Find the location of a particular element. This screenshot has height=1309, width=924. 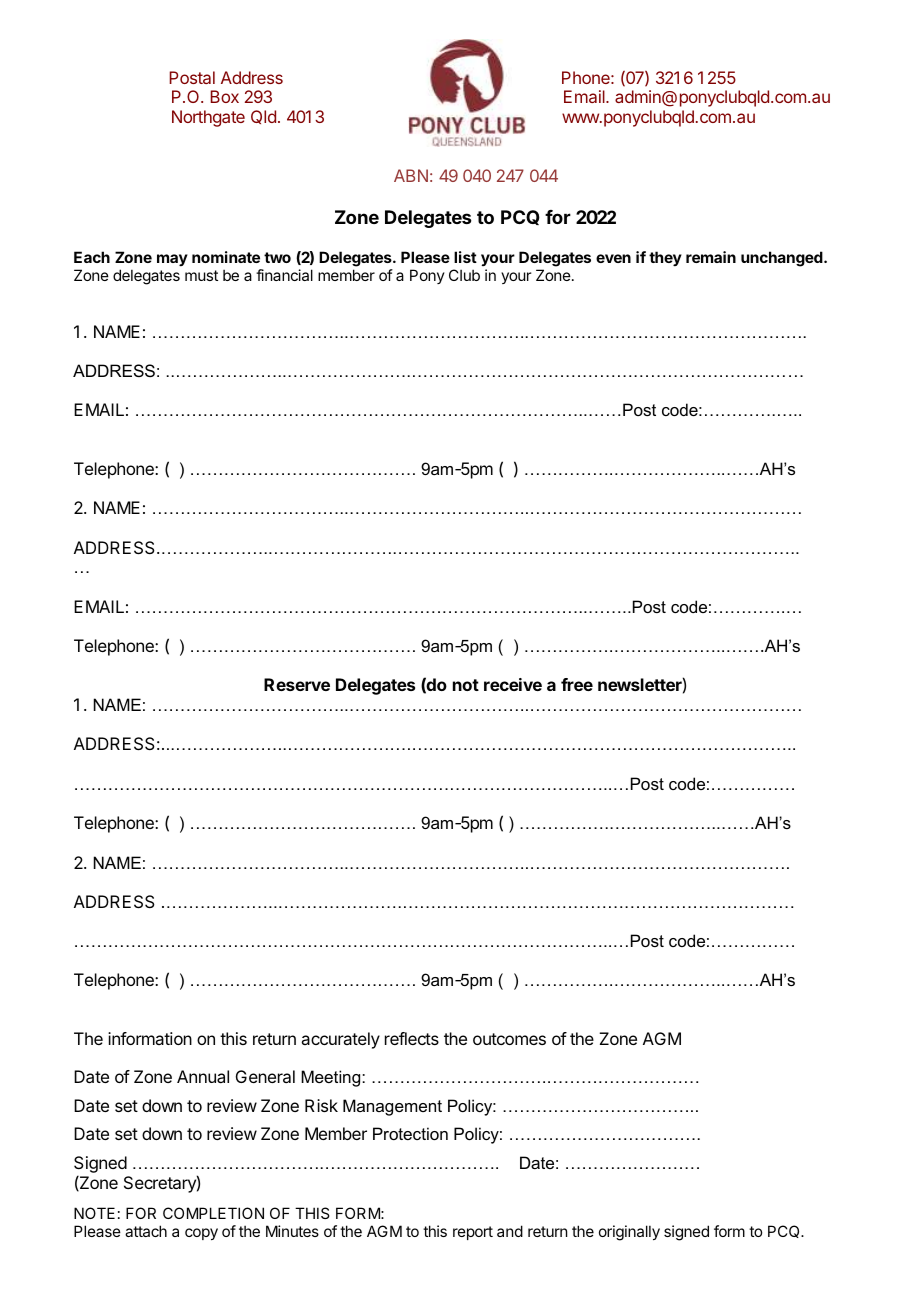

COMPLETION is located at coordinates (213, 1213).
